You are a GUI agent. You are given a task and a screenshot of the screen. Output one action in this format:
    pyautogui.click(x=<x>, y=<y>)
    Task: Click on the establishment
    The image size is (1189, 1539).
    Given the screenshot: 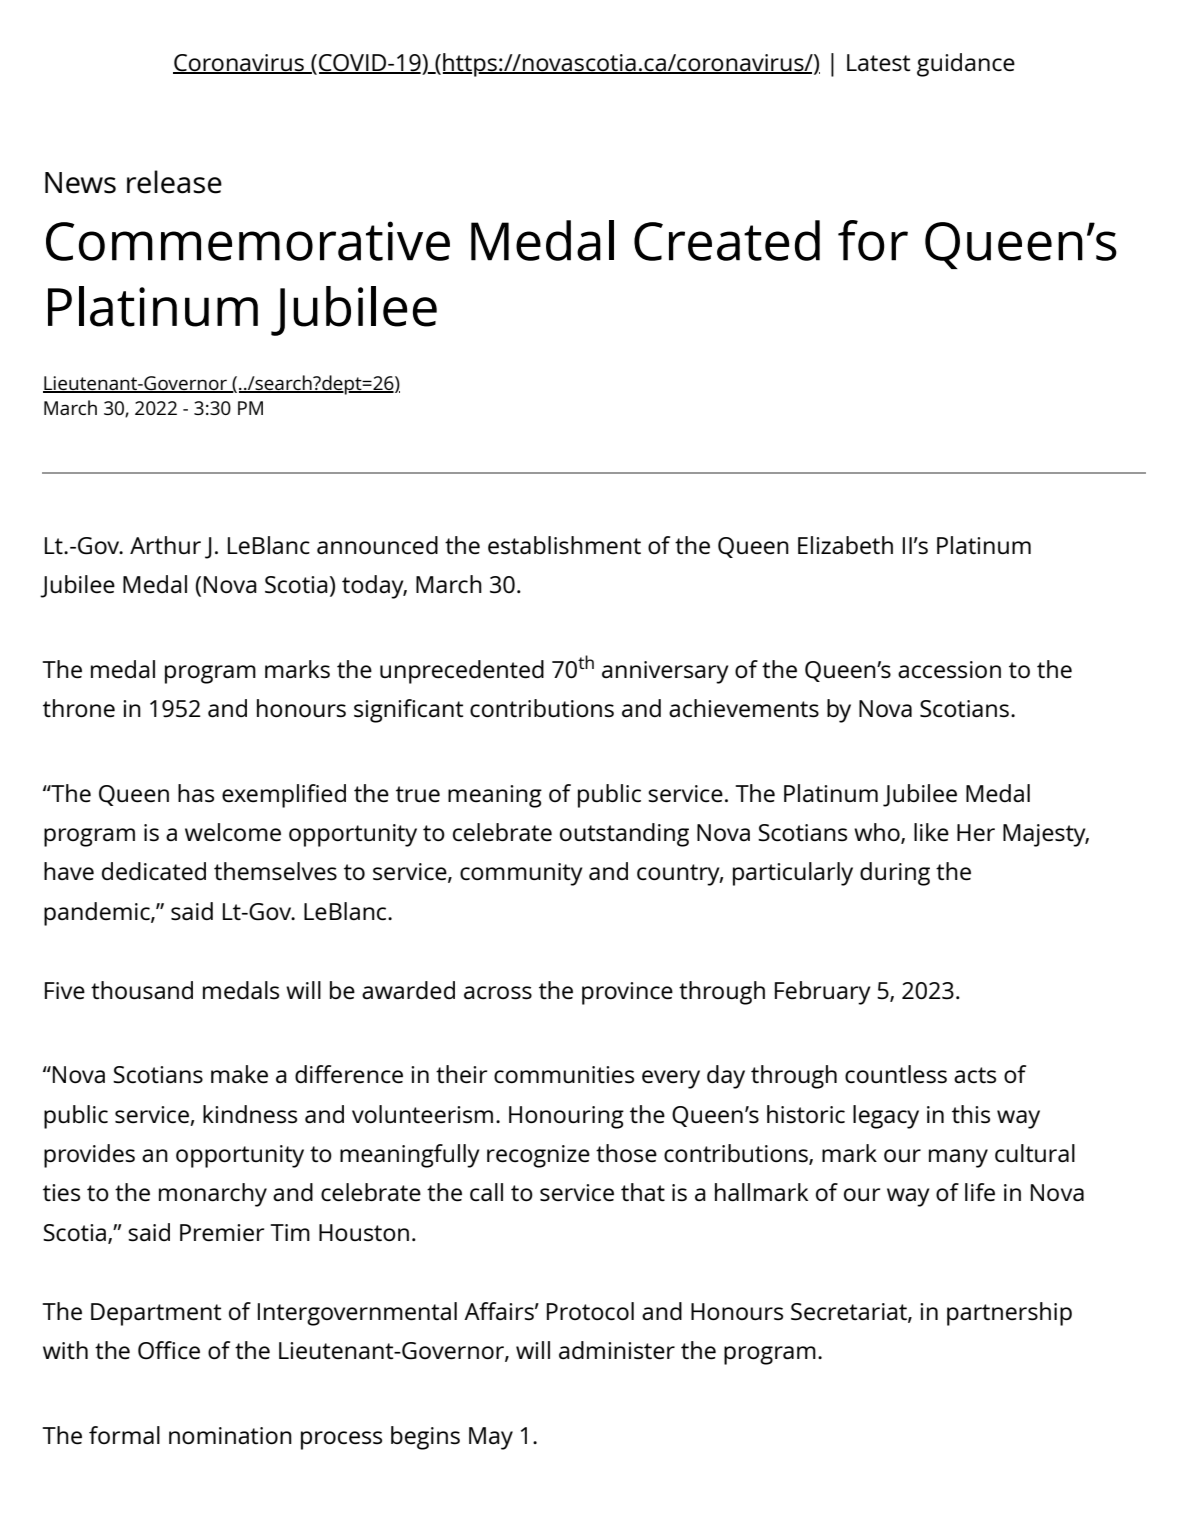 What is the action you would take?
    pyautogui.click(x=564, y=545)
